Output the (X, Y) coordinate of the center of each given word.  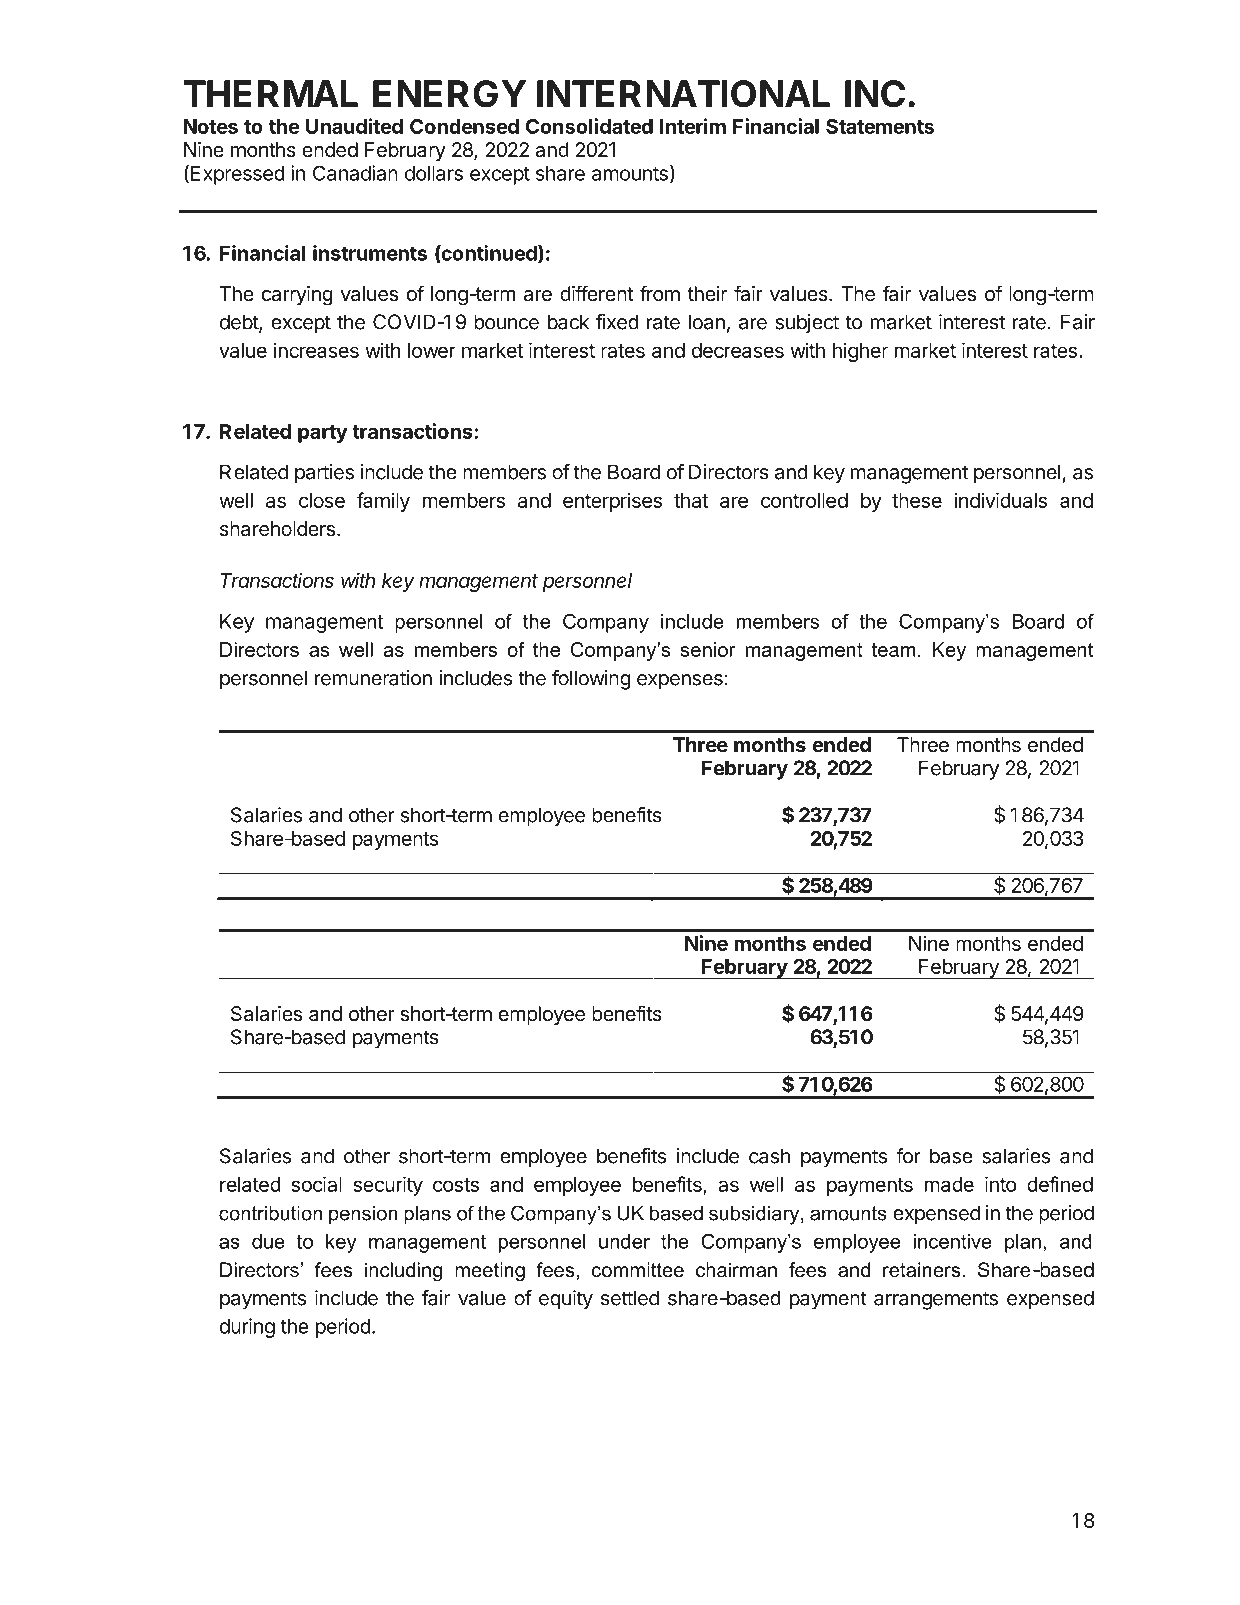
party (323, 434)
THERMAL (271, 93)
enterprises (612, 502)
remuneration (373, 678)
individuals (1001, 500)
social (316, 1184)
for (908, 1156)
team (894, 650)
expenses (680, 682)
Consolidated (589, 126)
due (268, 1241)
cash (769, 1156)
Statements (880, 126)
